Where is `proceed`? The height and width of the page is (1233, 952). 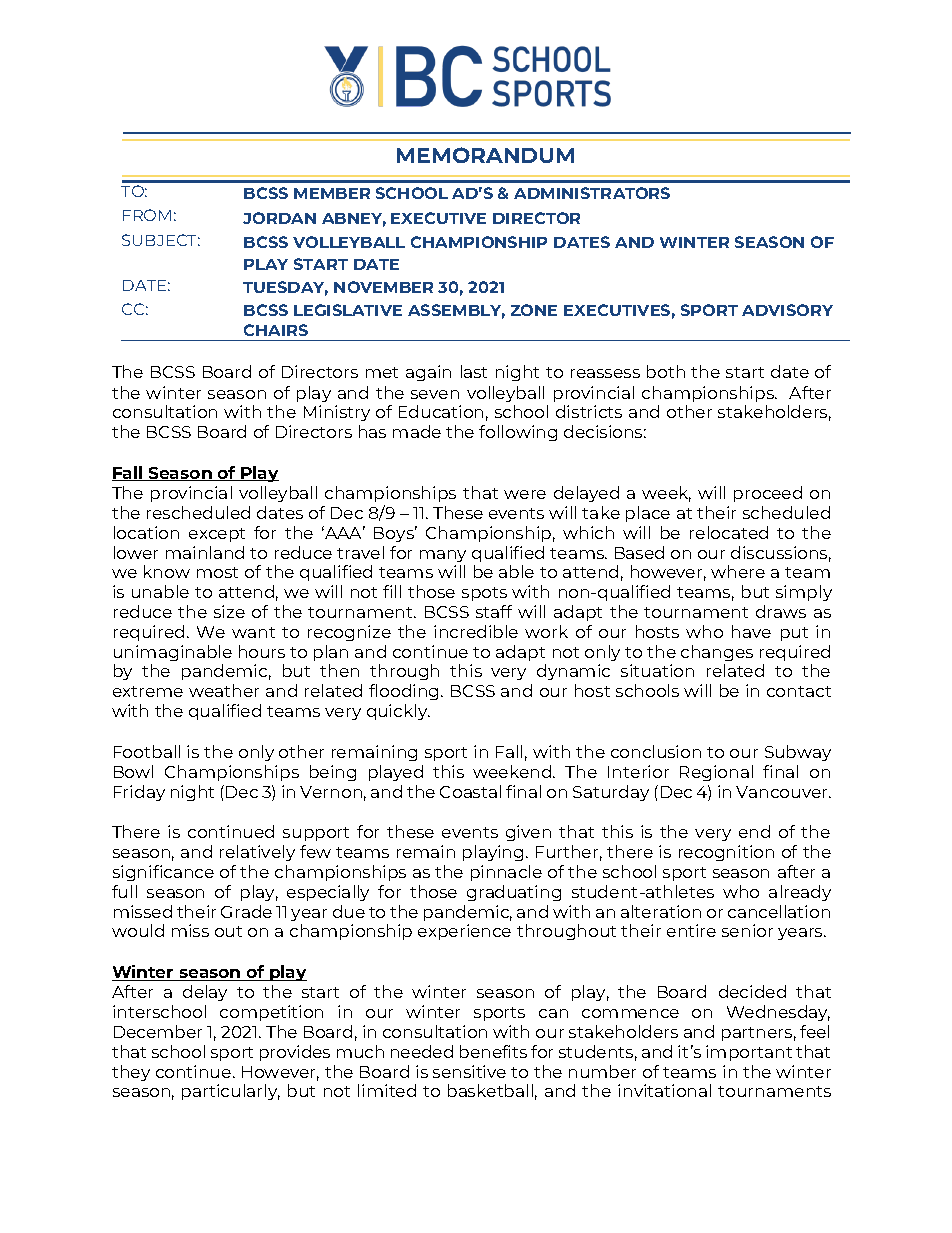 proceed is located at coordinates (768, 494).
